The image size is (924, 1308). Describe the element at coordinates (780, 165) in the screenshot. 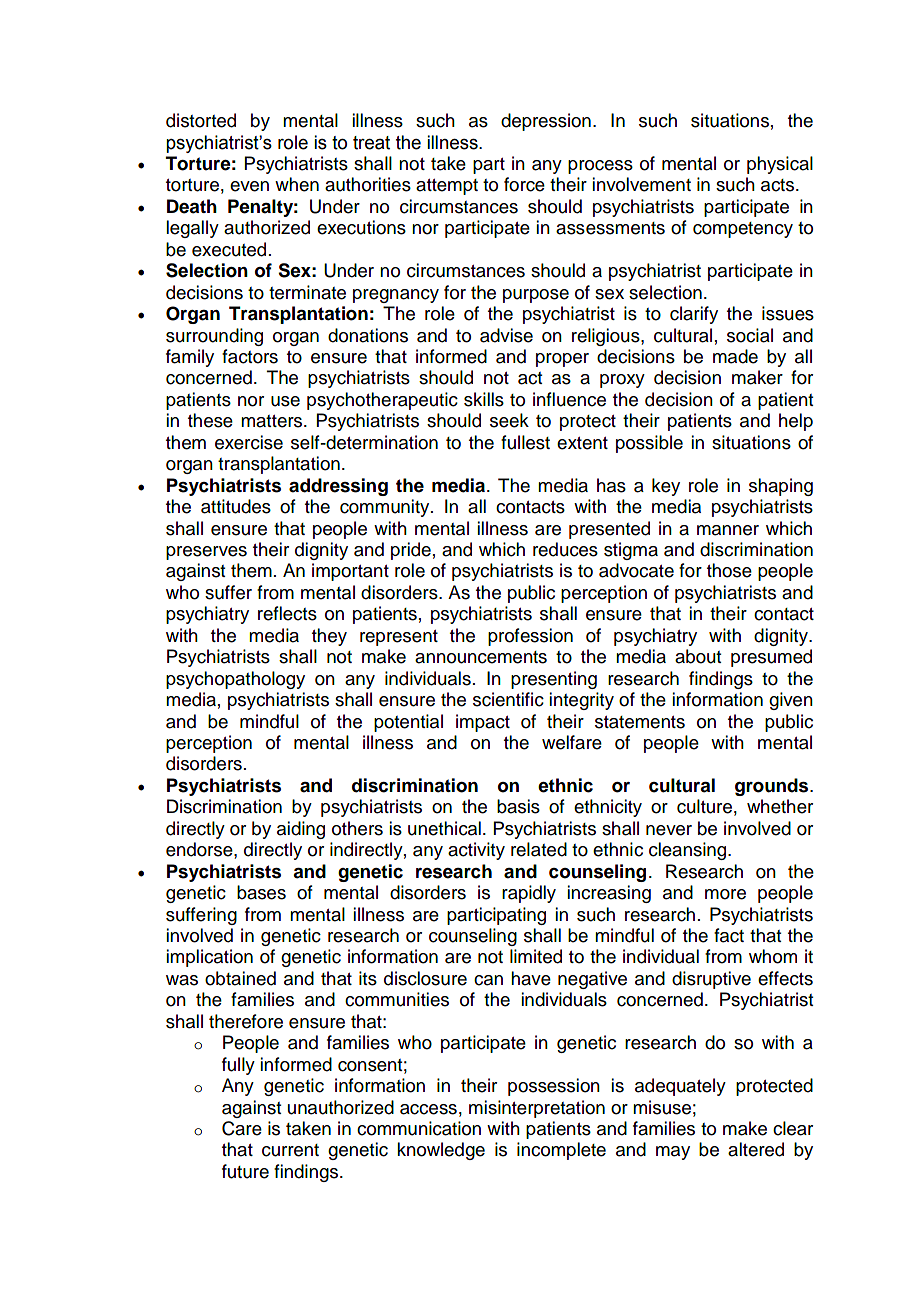

I see `physical` at that location.
